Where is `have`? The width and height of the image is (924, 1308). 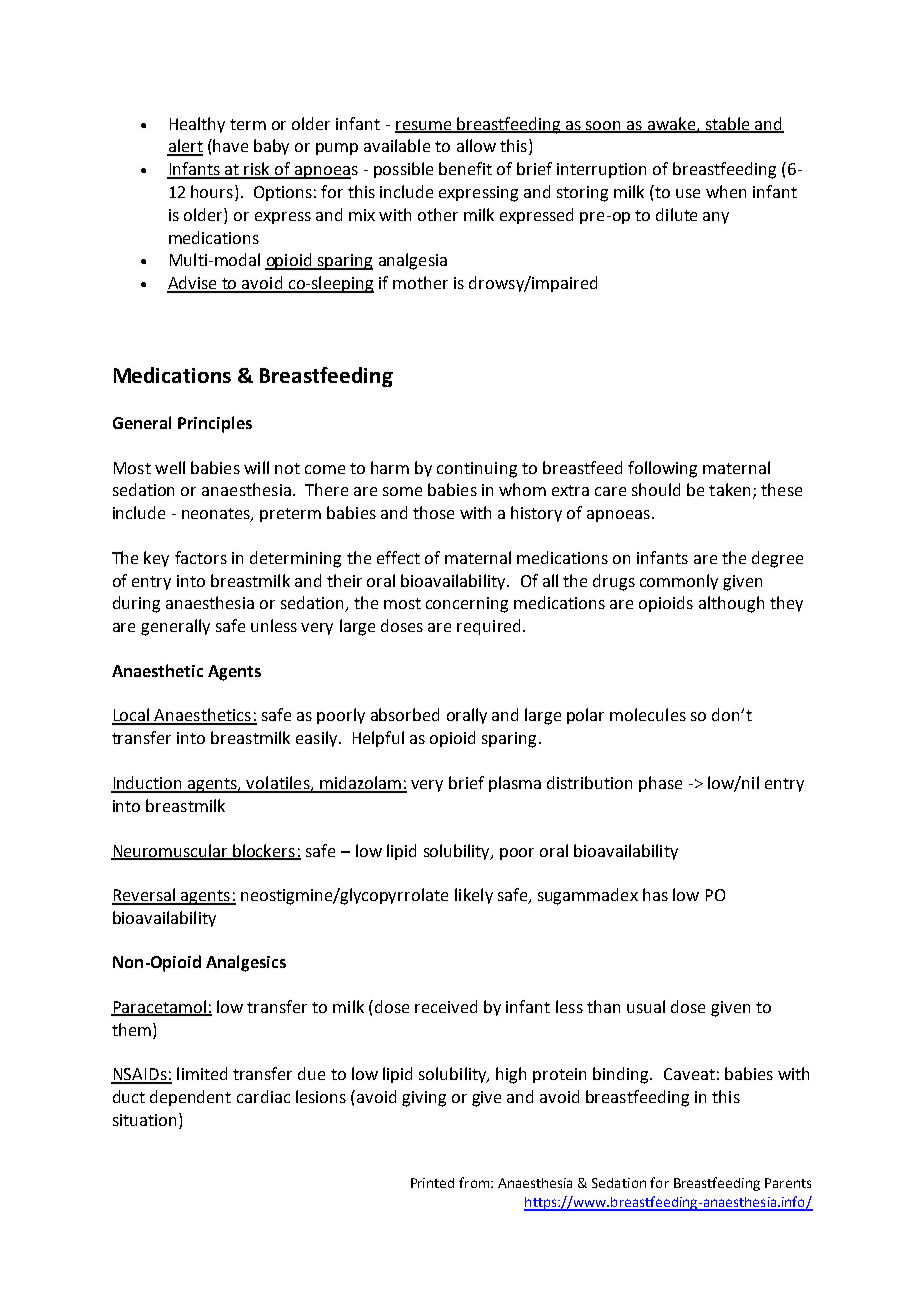
have is located at coordinates (230, 145).
